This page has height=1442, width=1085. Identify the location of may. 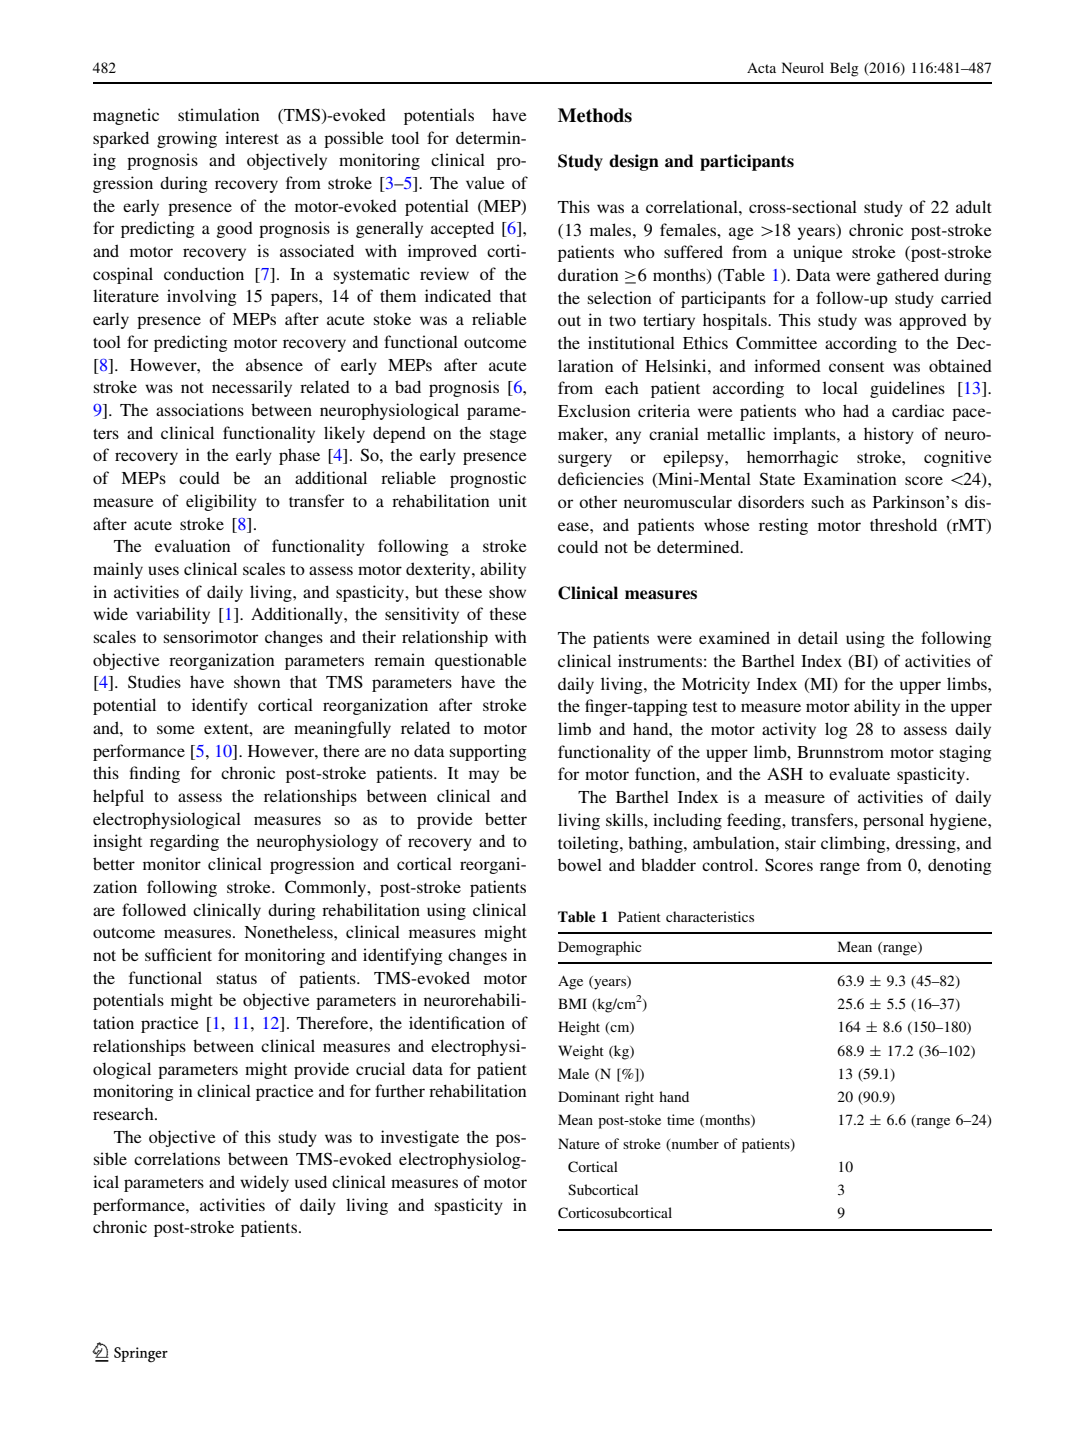
(484, 776).
